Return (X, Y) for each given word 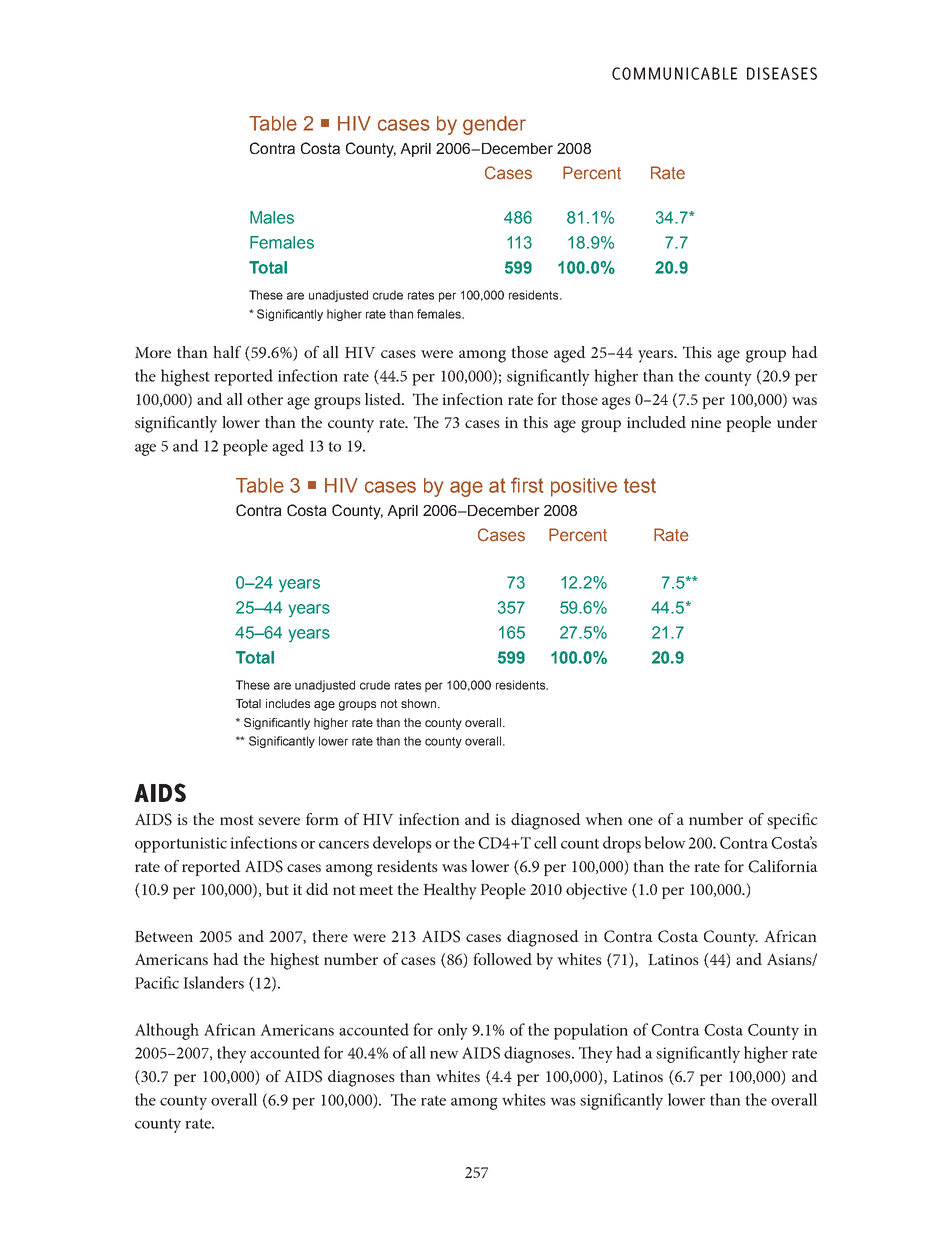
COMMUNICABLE (674, 73)
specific (792, 821)
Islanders (213, 982)
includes (288, 703)
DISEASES (782, 73)
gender (494, 125)
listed (384, 399)
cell (545, 842)
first (527, 485)
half (227, 352)
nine (706, 422)
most (237, 820)
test (640, 485)
